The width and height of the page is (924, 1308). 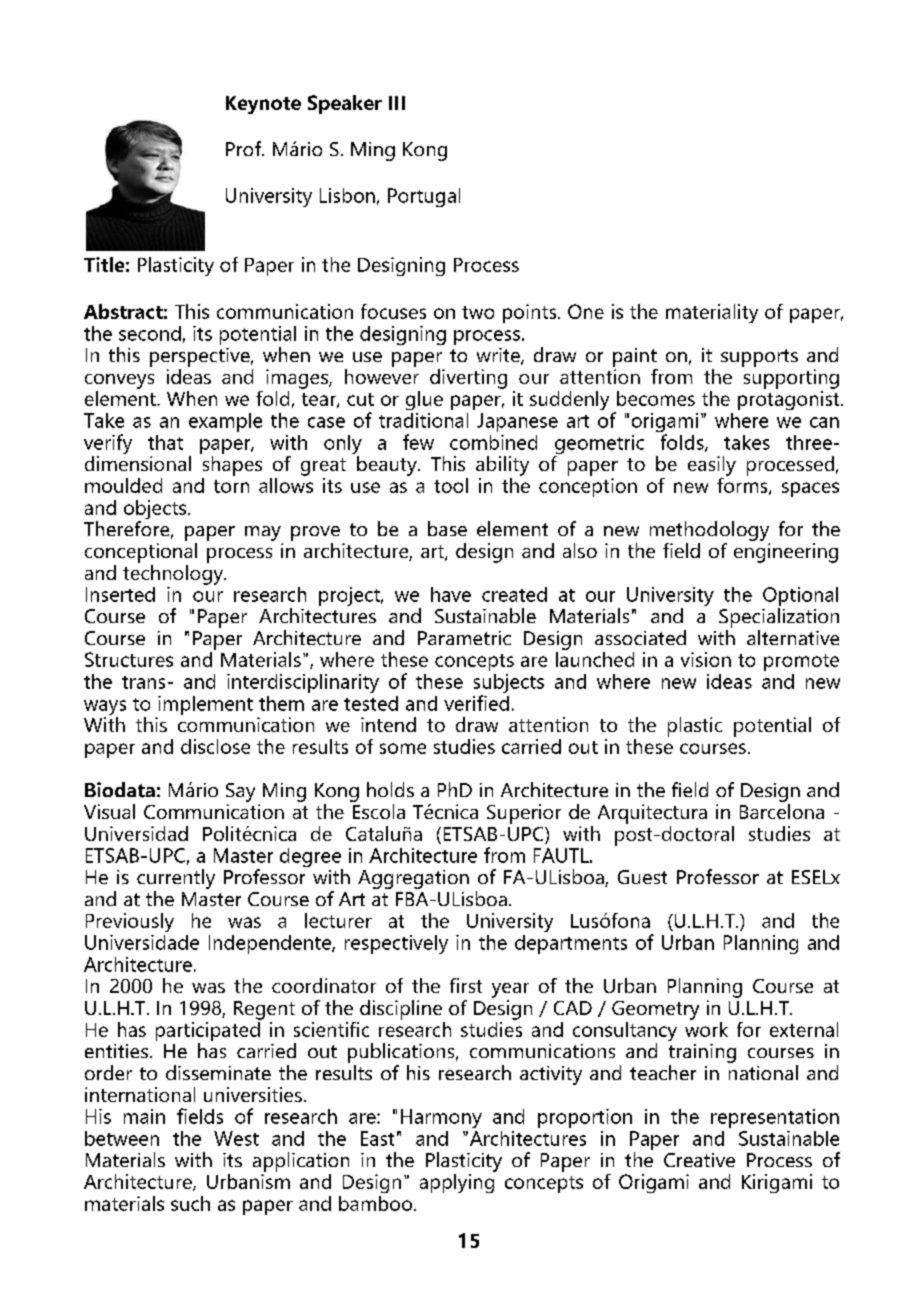 I want to click on such, so click(x=190, y=1203).
